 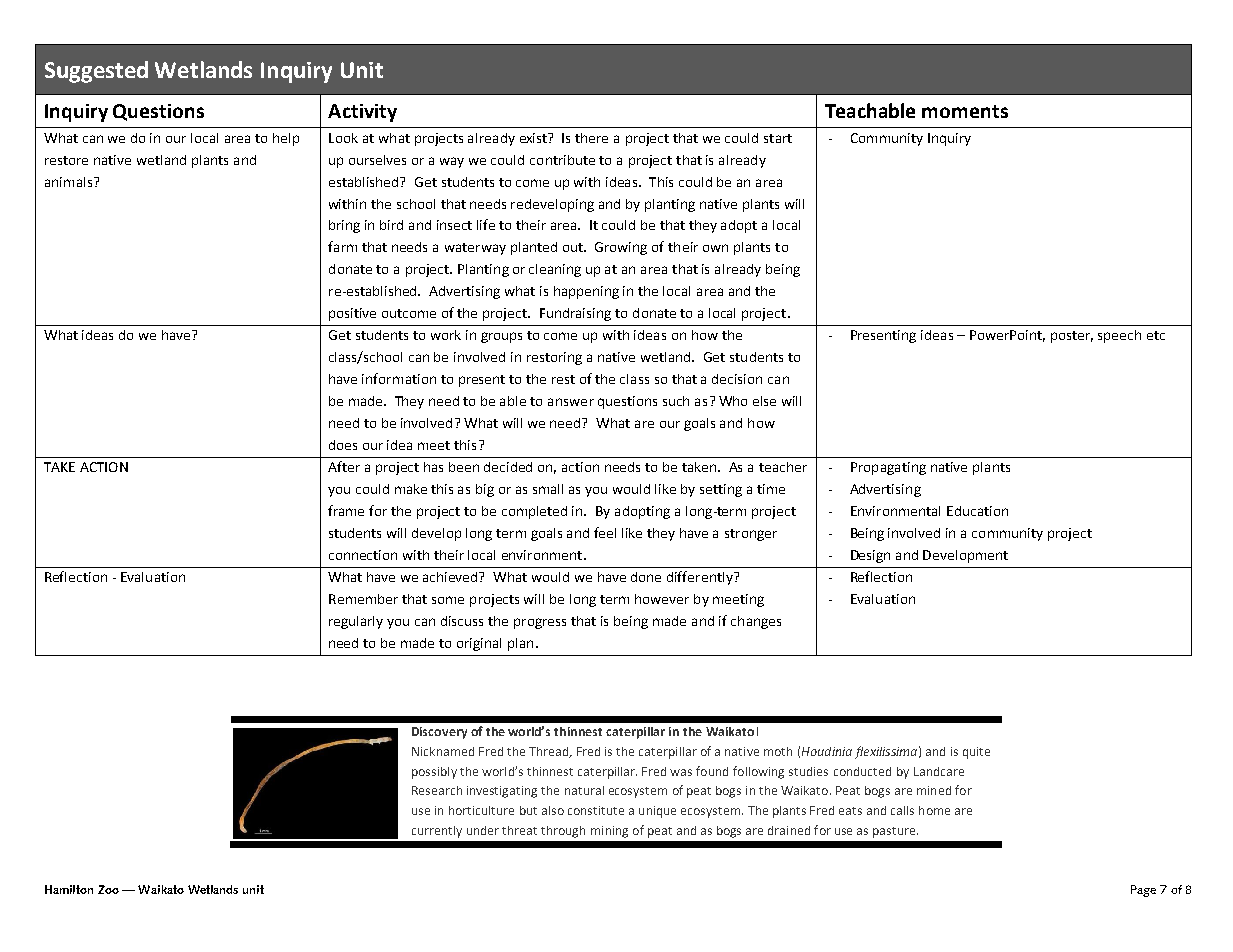 What do you see at coordinates (977, 511) in the document?
I see `Education` at bounding box center [977, 511].
